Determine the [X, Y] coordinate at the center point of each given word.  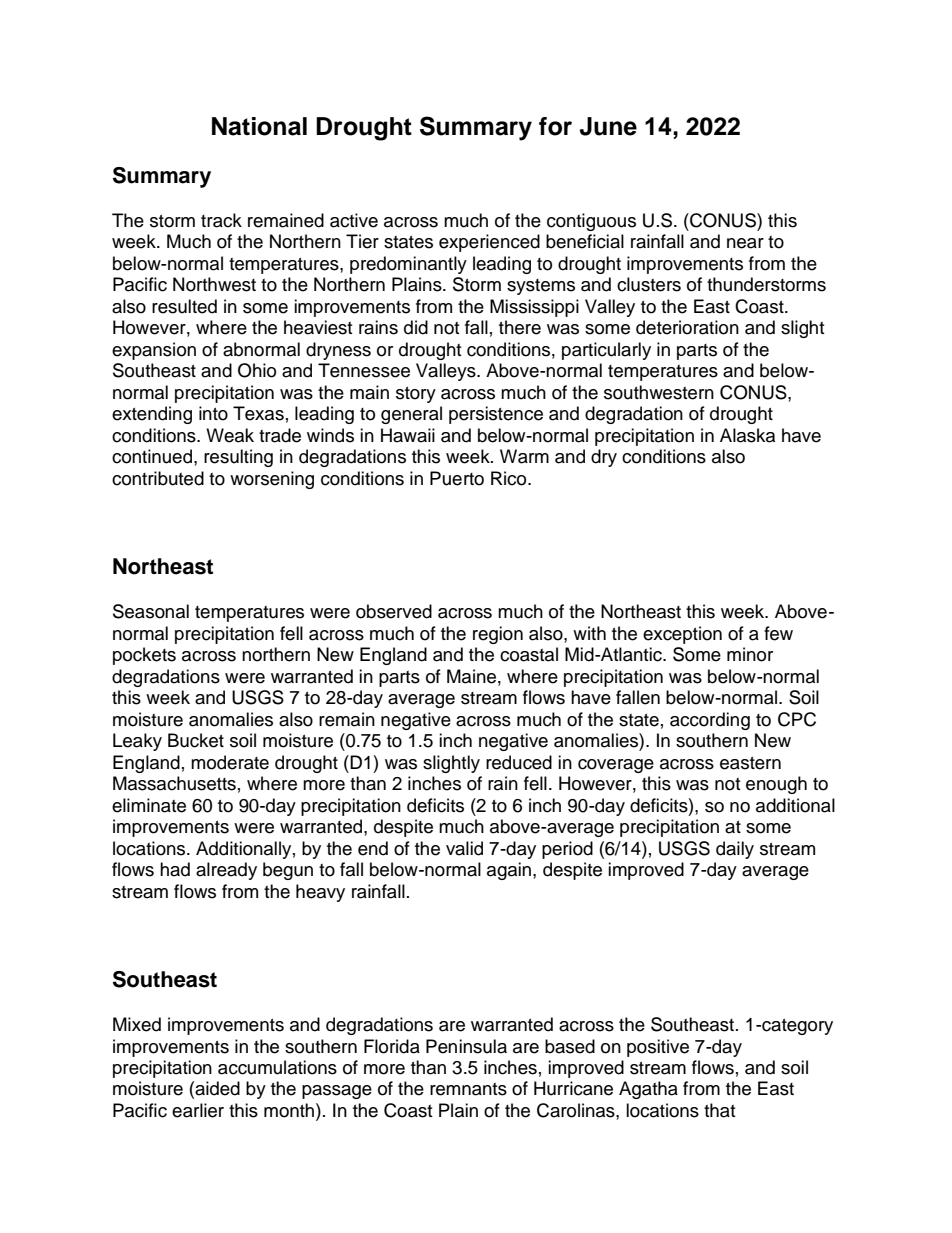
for [555, 126]
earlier [198, 1110]
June [608, 126]
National [259, 126]
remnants [468, 1089]
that [719, 1110]
